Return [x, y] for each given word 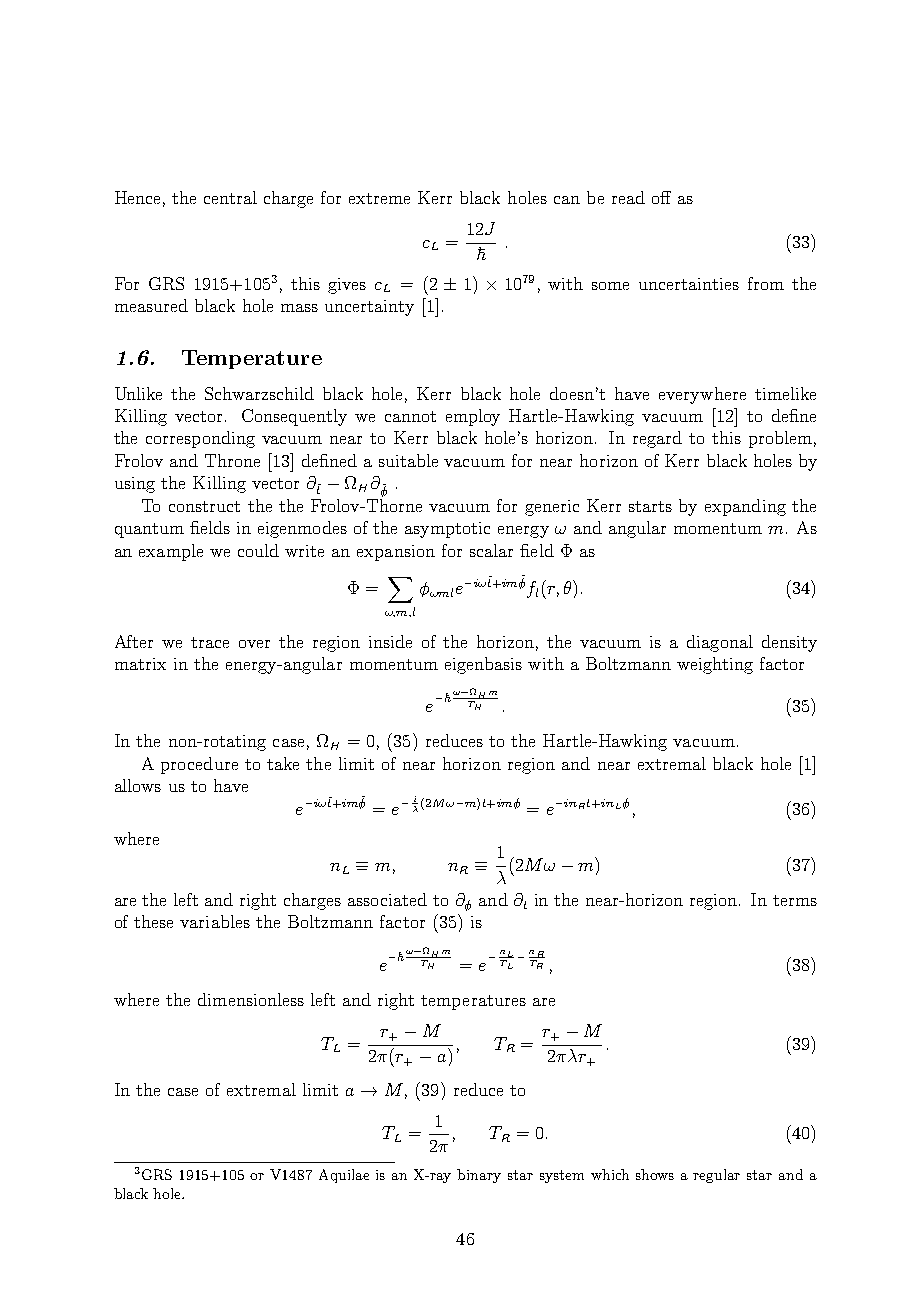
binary [479, 1176]
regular [716, 1176]
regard [657, 439]
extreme [379, 198]
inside [390, 641]
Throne [232, 460]
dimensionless [251, 999]
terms [795, 900]
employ [473, 417]
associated [387, 899]
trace [210, 642]
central [230, 197]
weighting [715, 665]
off [661, 197]
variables [215, 921]
